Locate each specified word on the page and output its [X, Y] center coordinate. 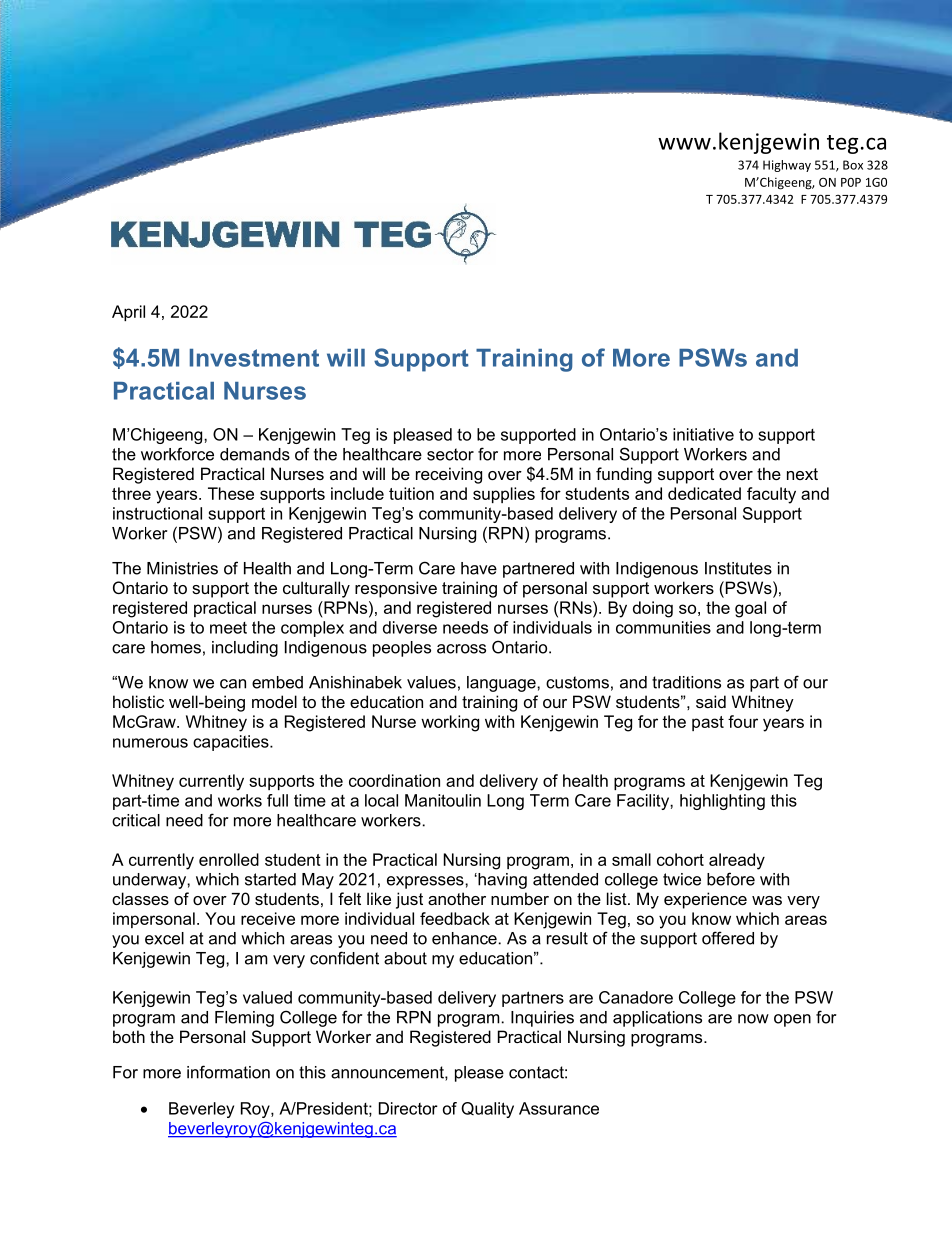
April [128, 313]
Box [853, 165]
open [792, 1020]
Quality [487, 1110]
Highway [787, 166]
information [228, 1072]
